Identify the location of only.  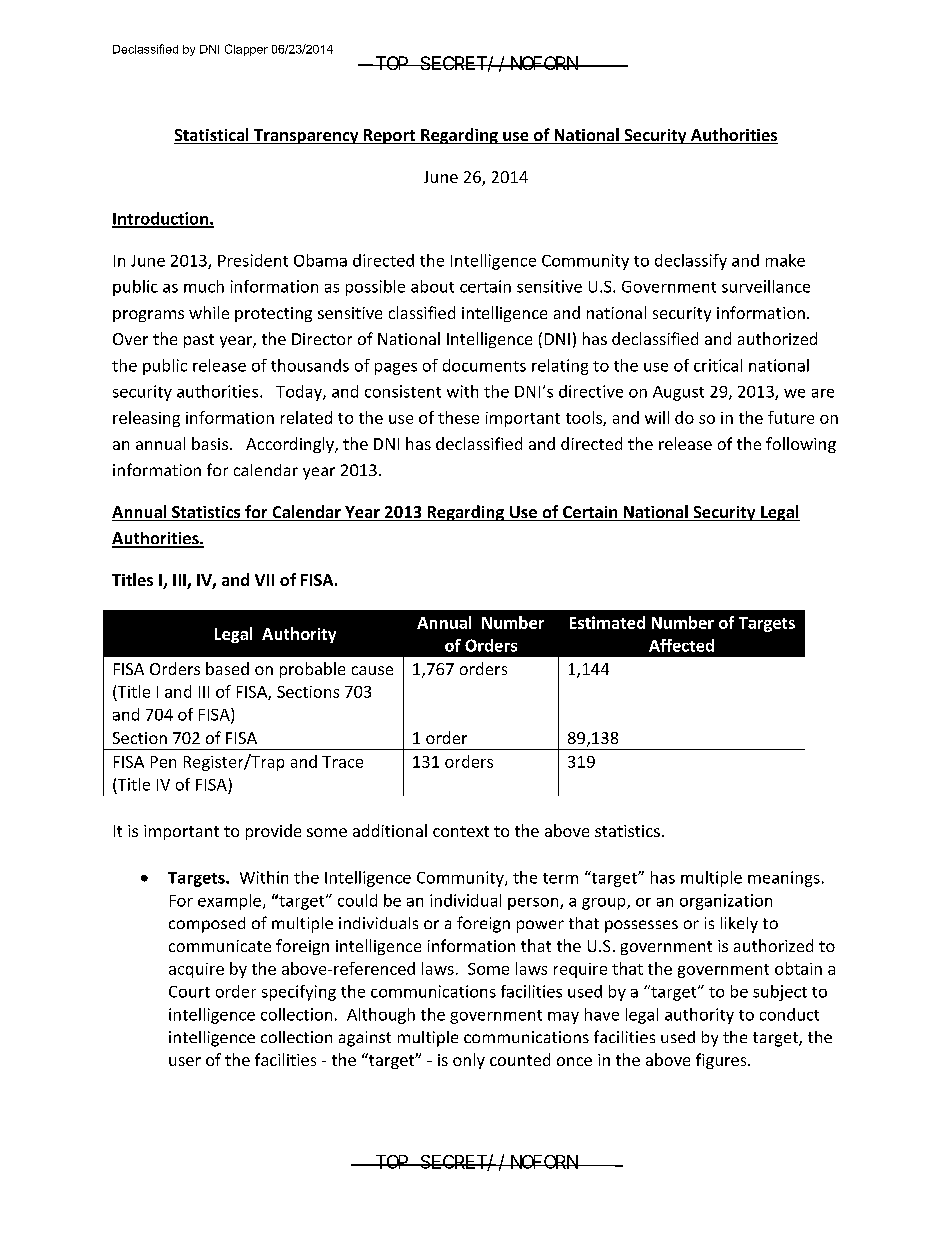
(469, 1061).
